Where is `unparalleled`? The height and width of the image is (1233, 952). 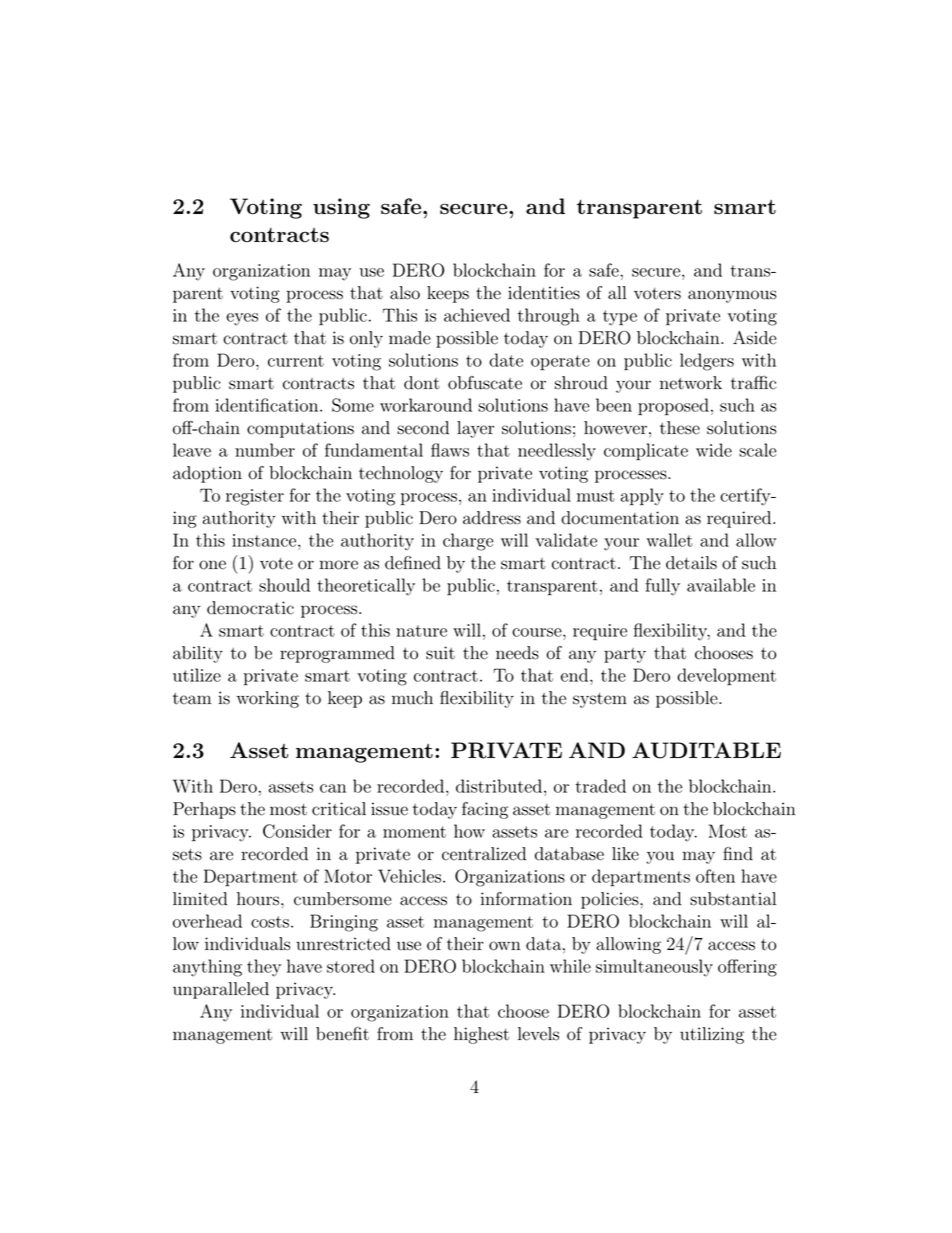
unparalleled is located at coordinates (221, 990).
